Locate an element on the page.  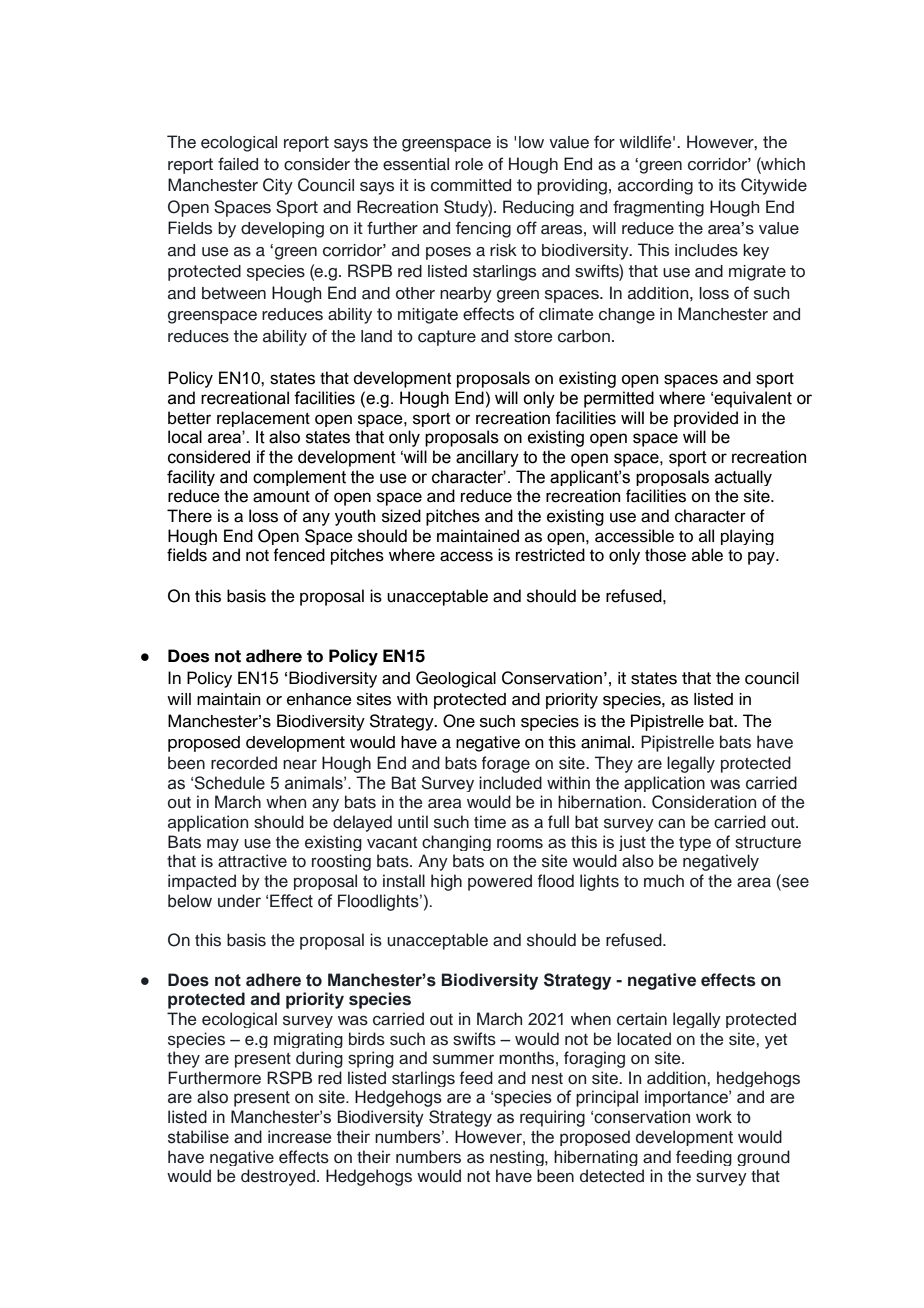
type is located at coordinates (695, 844).
